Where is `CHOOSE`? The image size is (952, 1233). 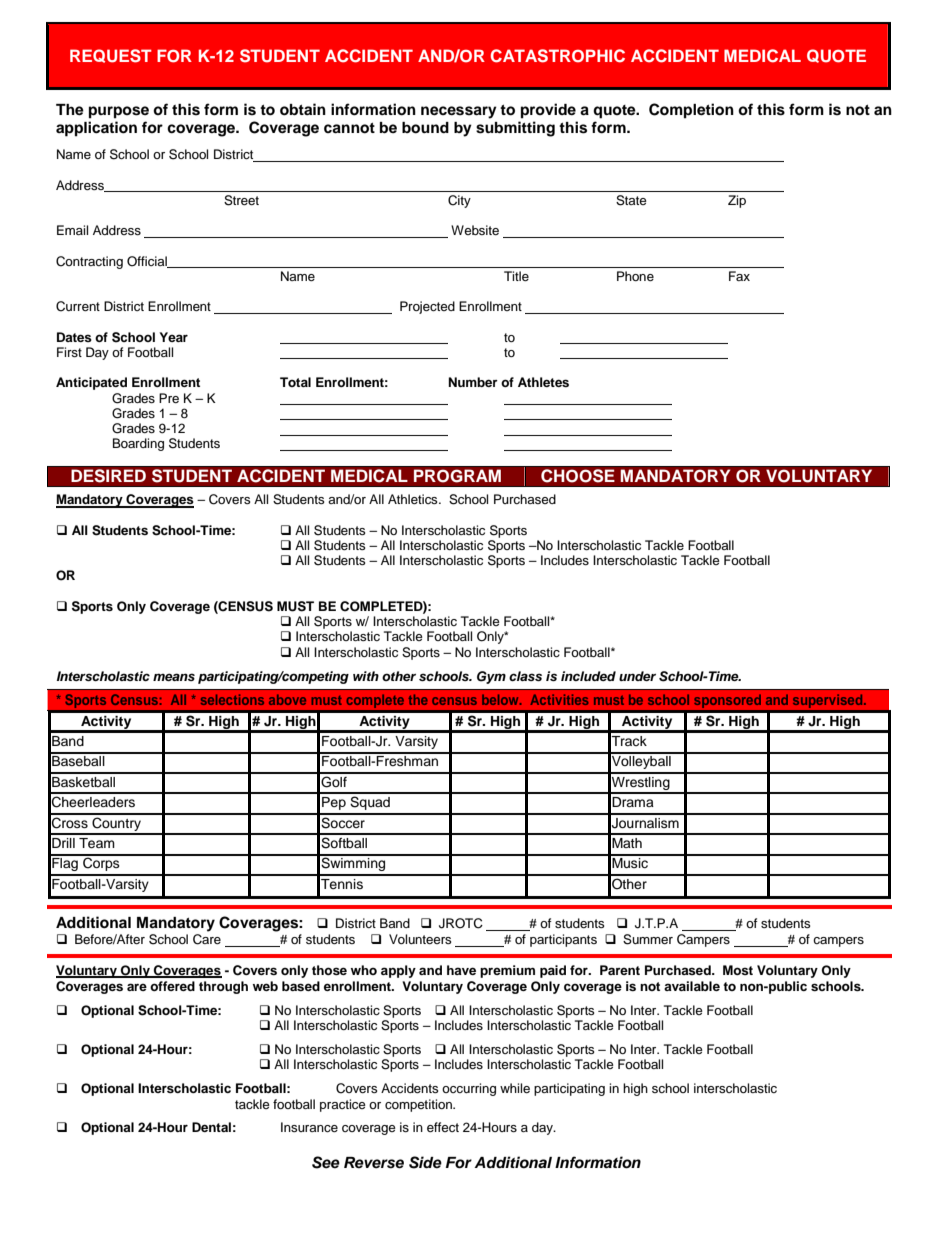
CHOOSE is located at coordinates (578, 476).
